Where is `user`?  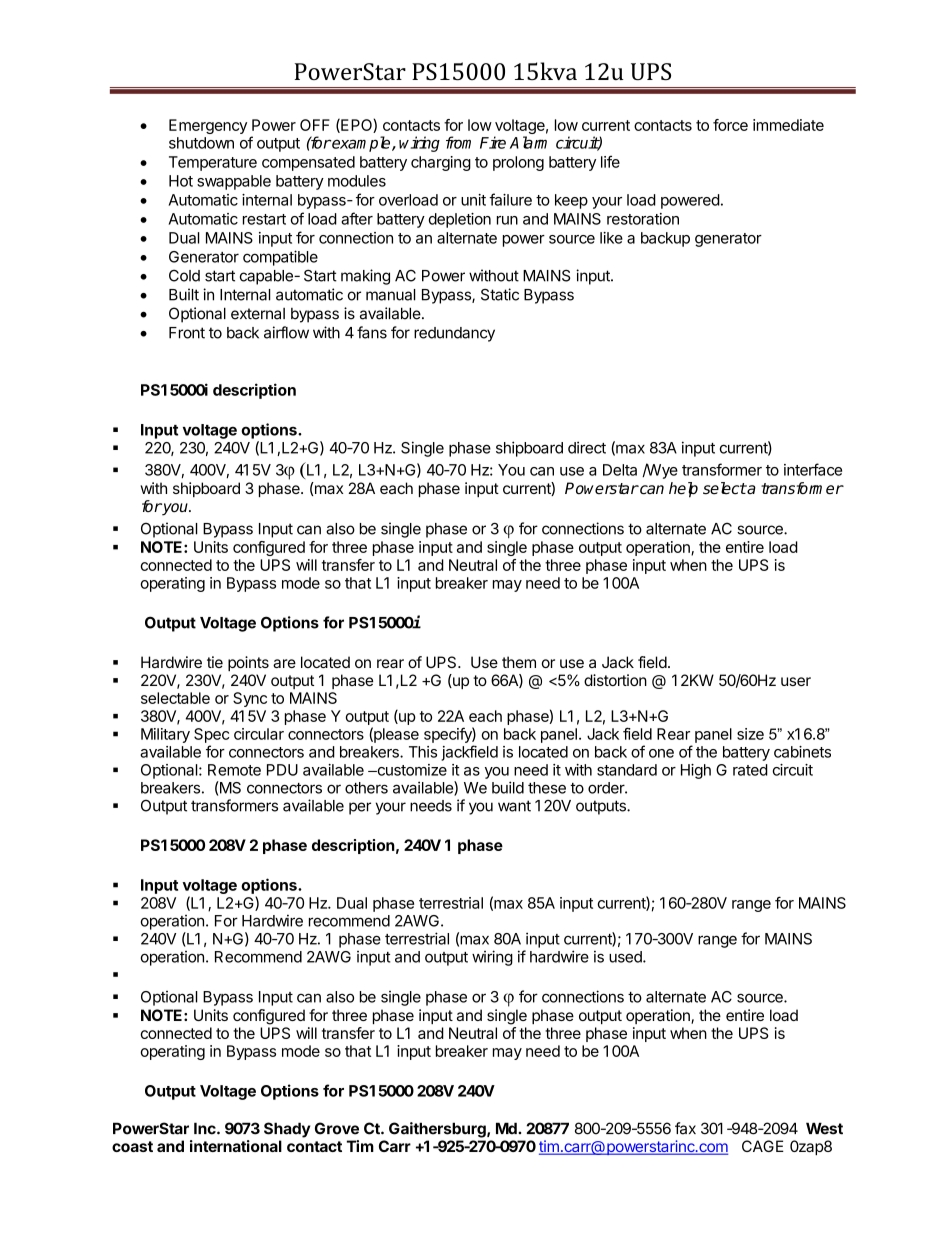
user is located at coordinates (796, 681).
